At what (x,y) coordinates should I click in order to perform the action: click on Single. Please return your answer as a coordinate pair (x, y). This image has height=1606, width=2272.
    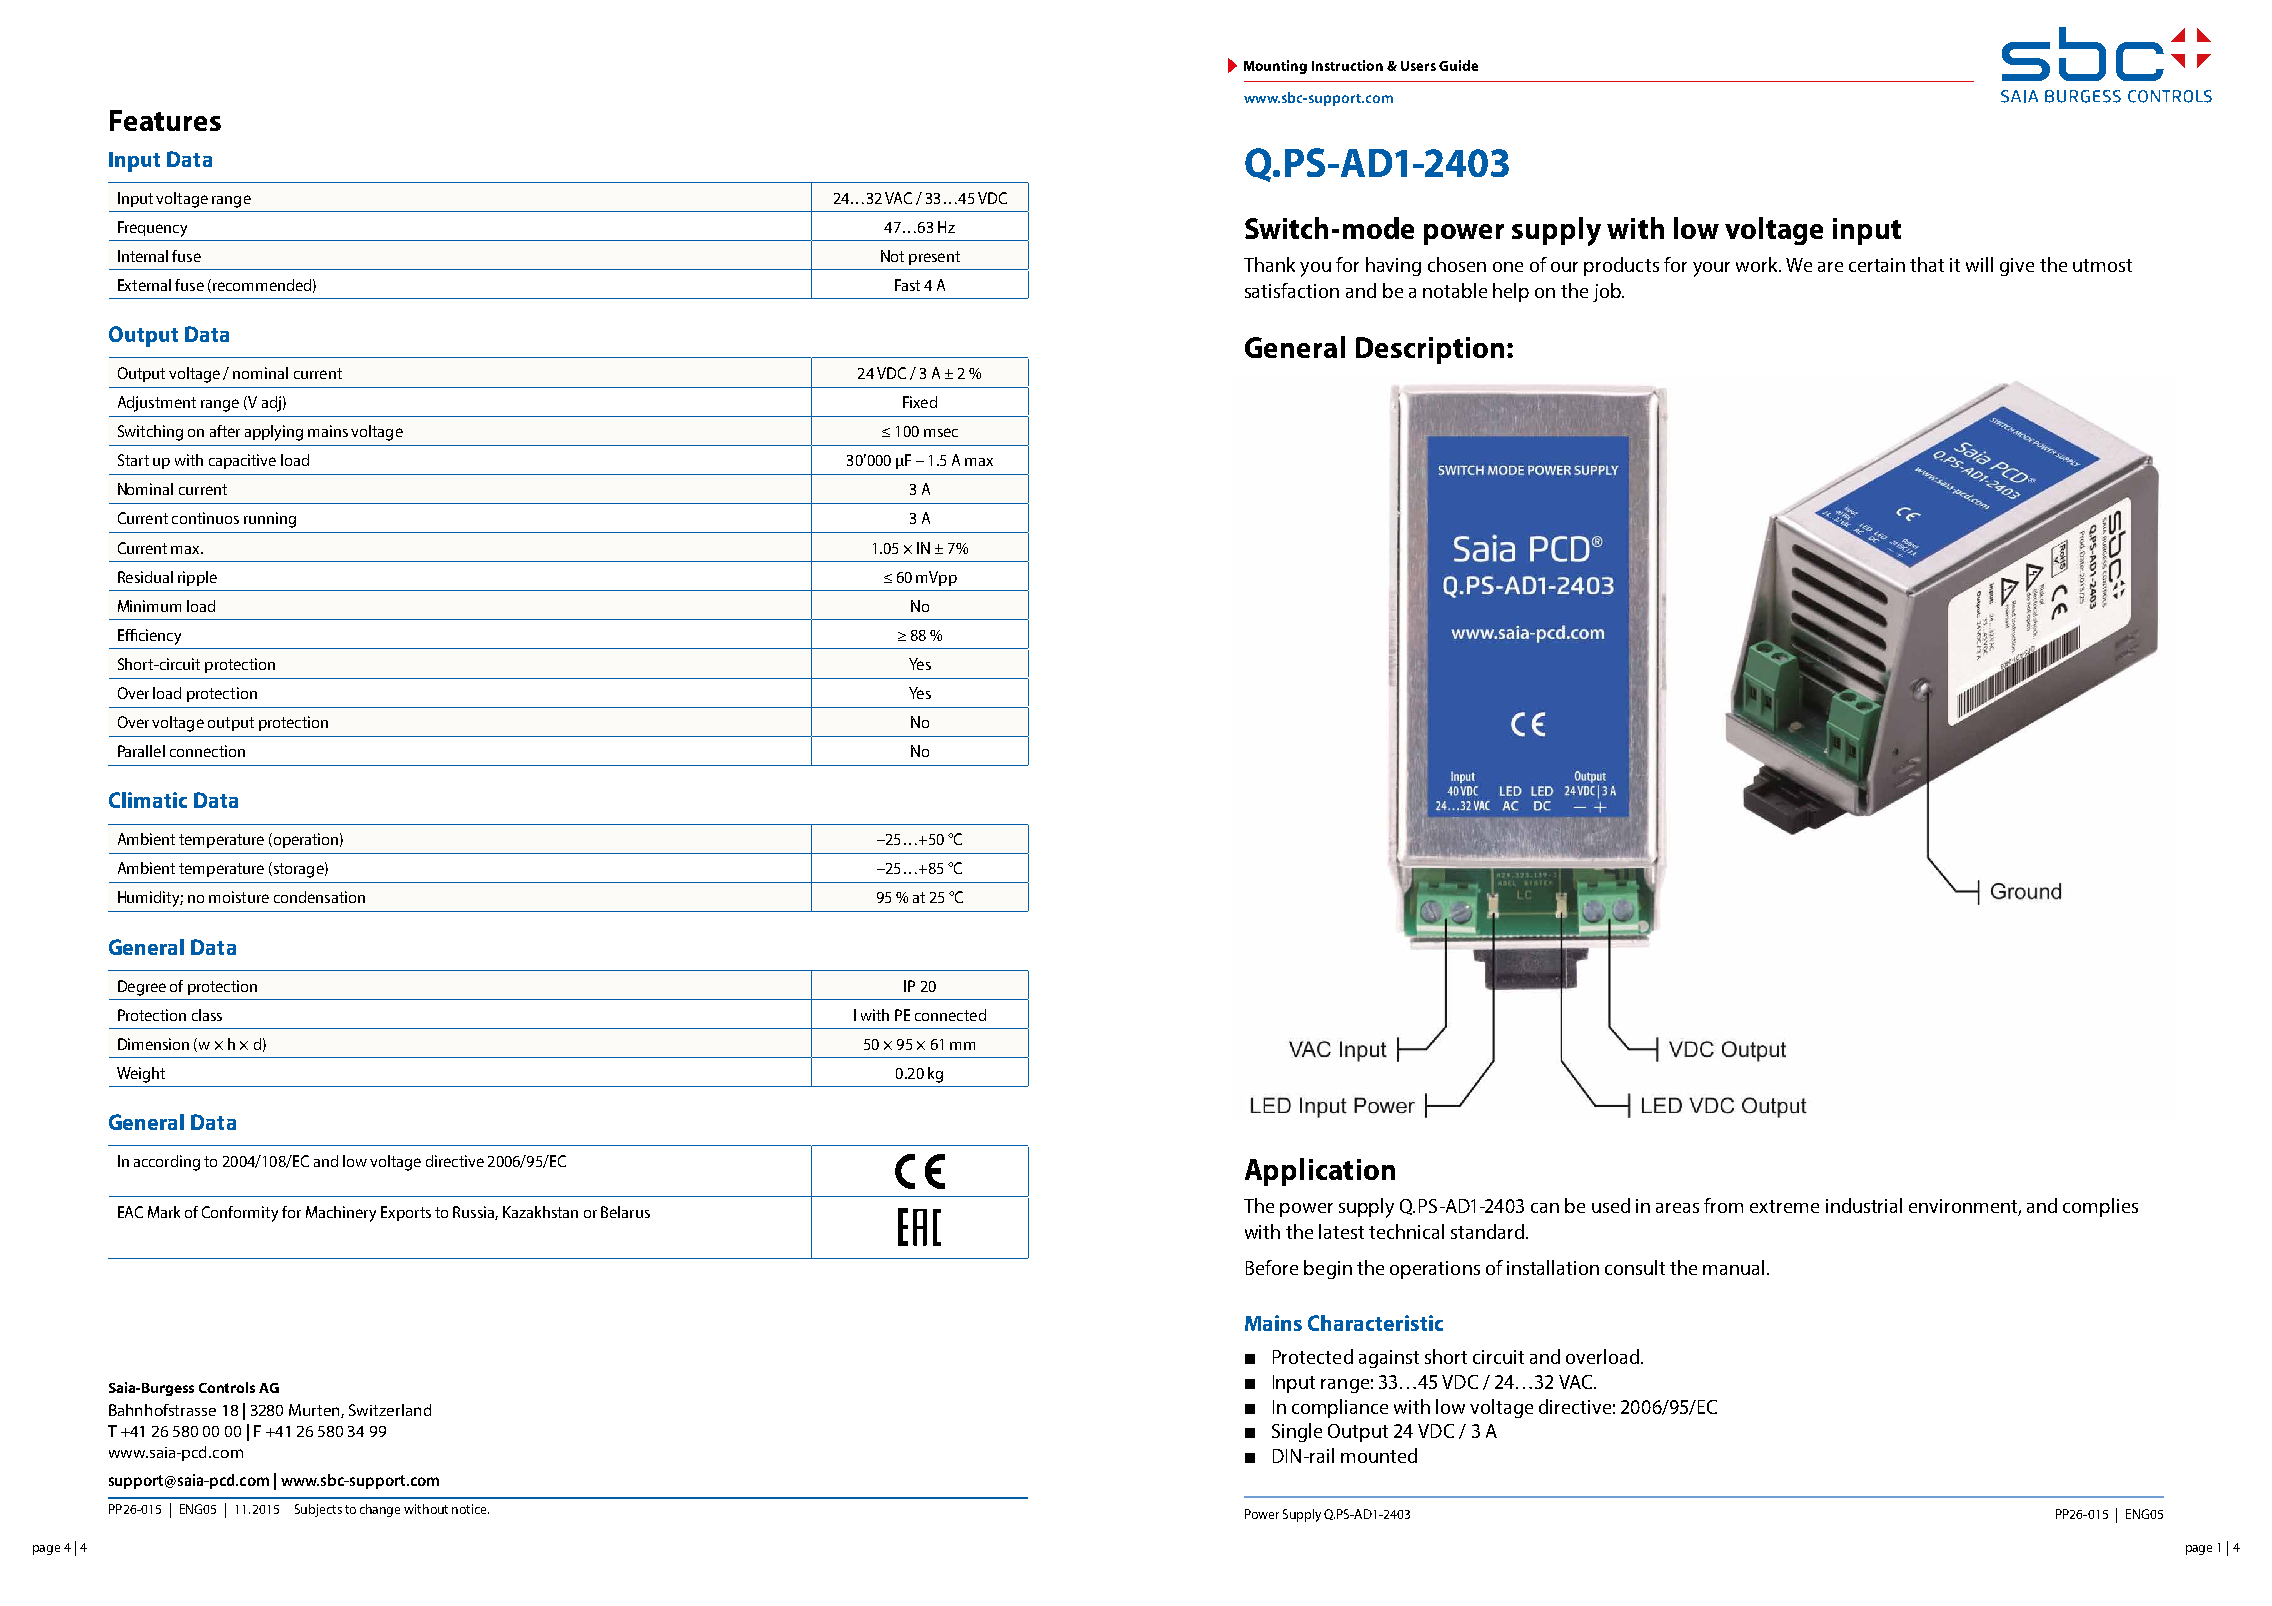
    Looking at the image, I should click on (1297, 1432).
